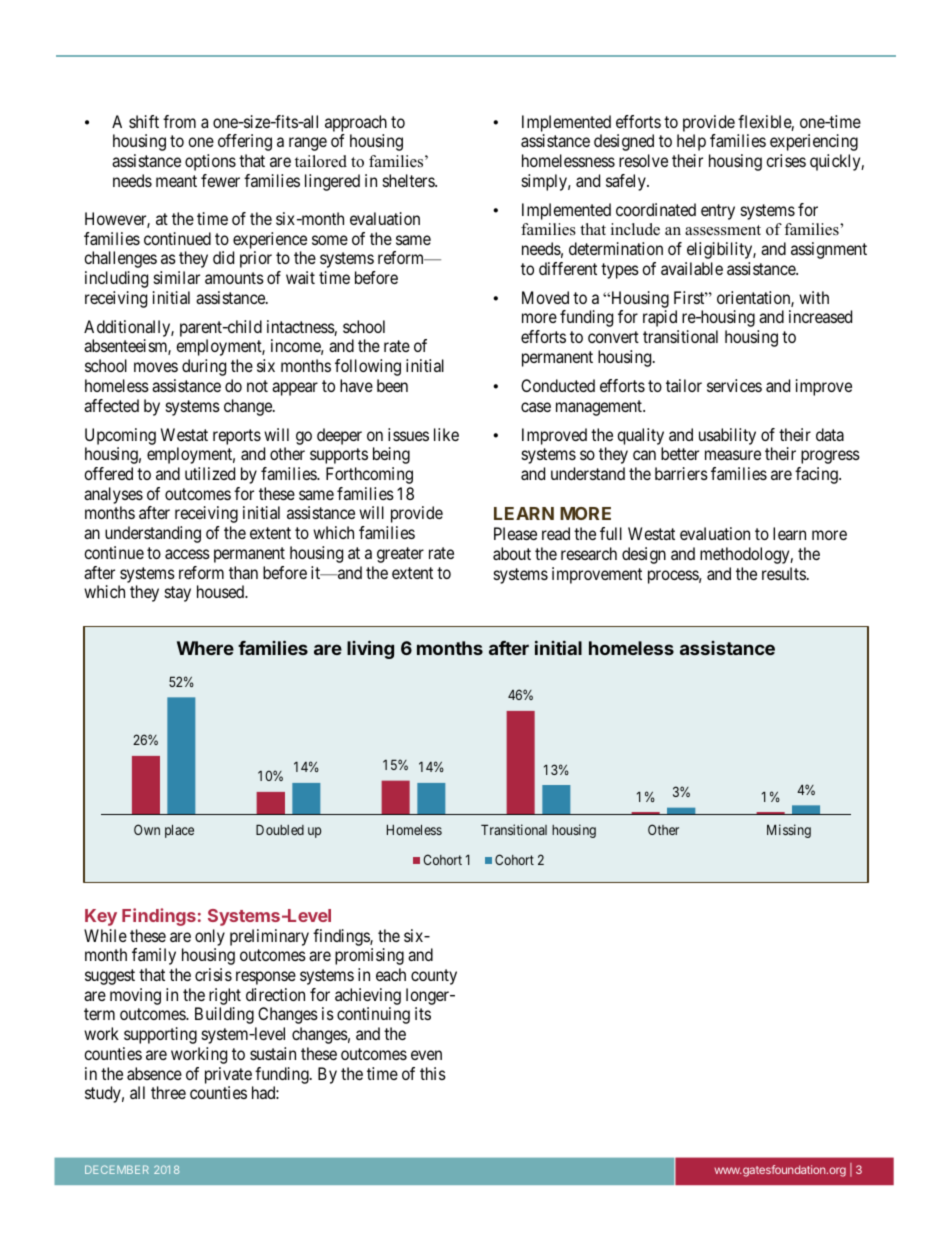 The height and width of the document is (1233, 952). What do you see at coordinates (168, 1092) in the document?
I see `three` at bounding box center [168, 1092].
